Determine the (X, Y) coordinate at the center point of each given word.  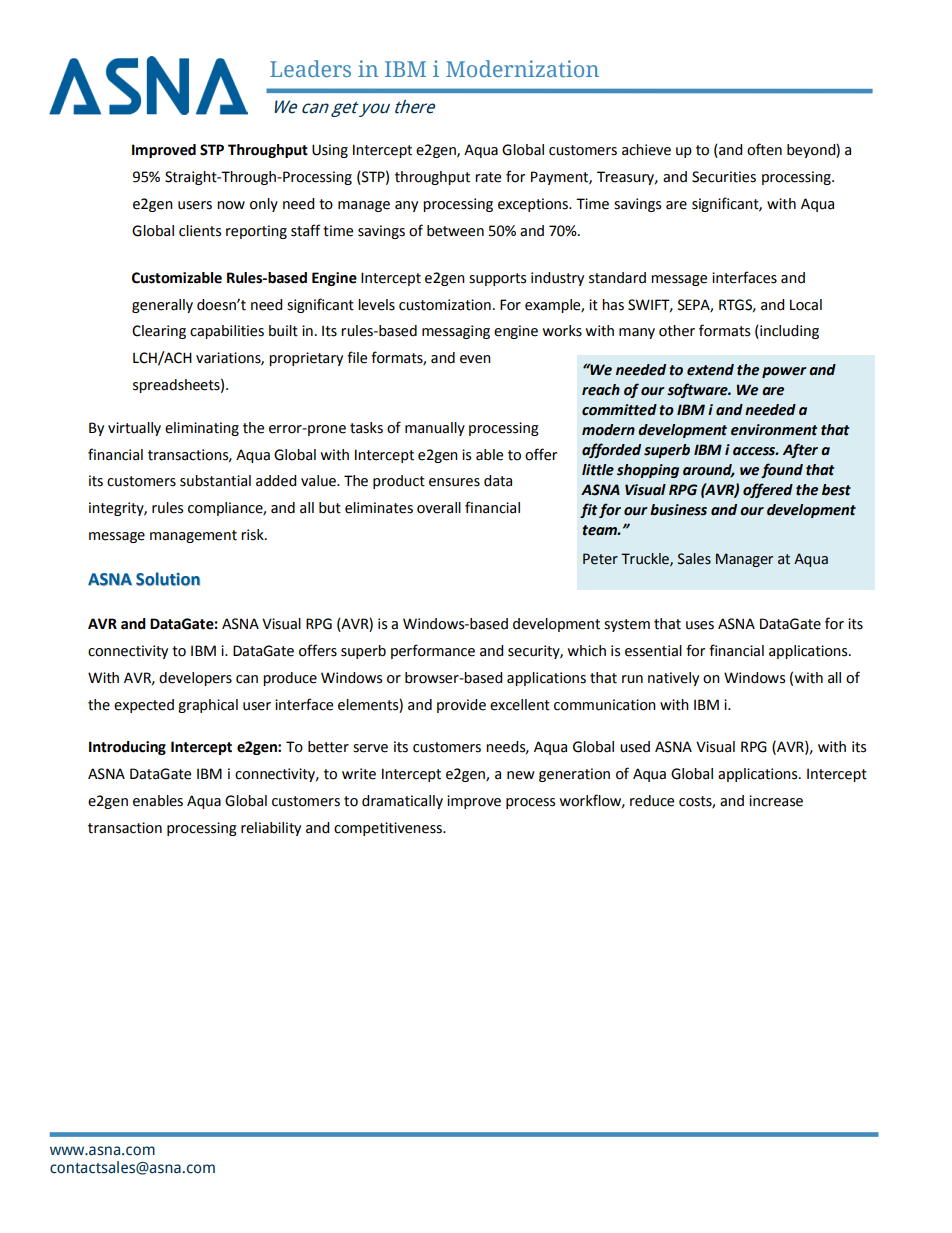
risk (253, 535)
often (764, 149)
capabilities (227, 332)
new (521, 775)
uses (700, 625)
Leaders (310, 68)
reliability (271, 829)
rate (488, 177)
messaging (456, 332)
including (788, 332)
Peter (600, 559)
